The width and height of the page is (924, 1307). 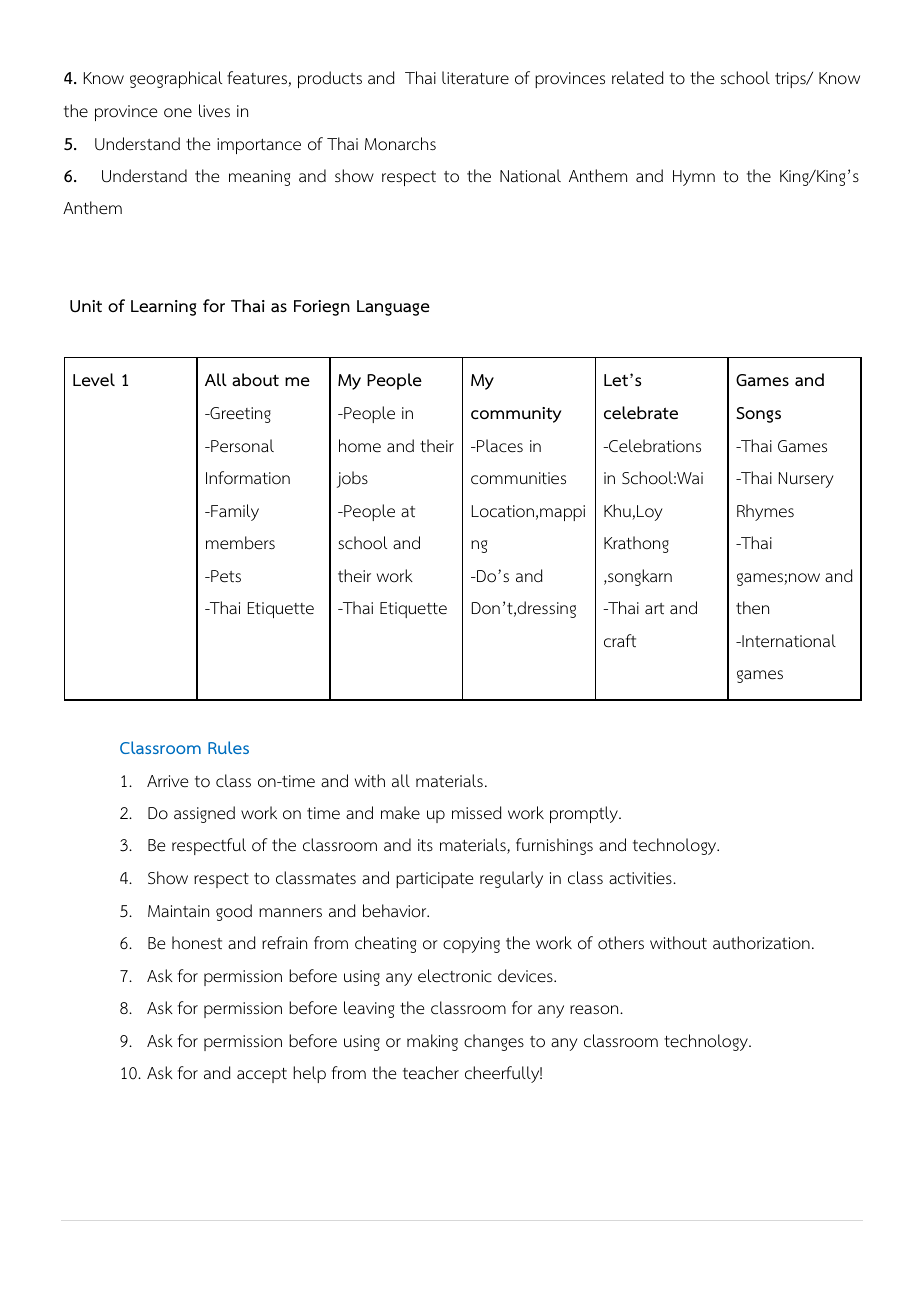 What do you see at coordinates (791, 80) in the page?
I see `trips` at bounding box center [791, 80].
